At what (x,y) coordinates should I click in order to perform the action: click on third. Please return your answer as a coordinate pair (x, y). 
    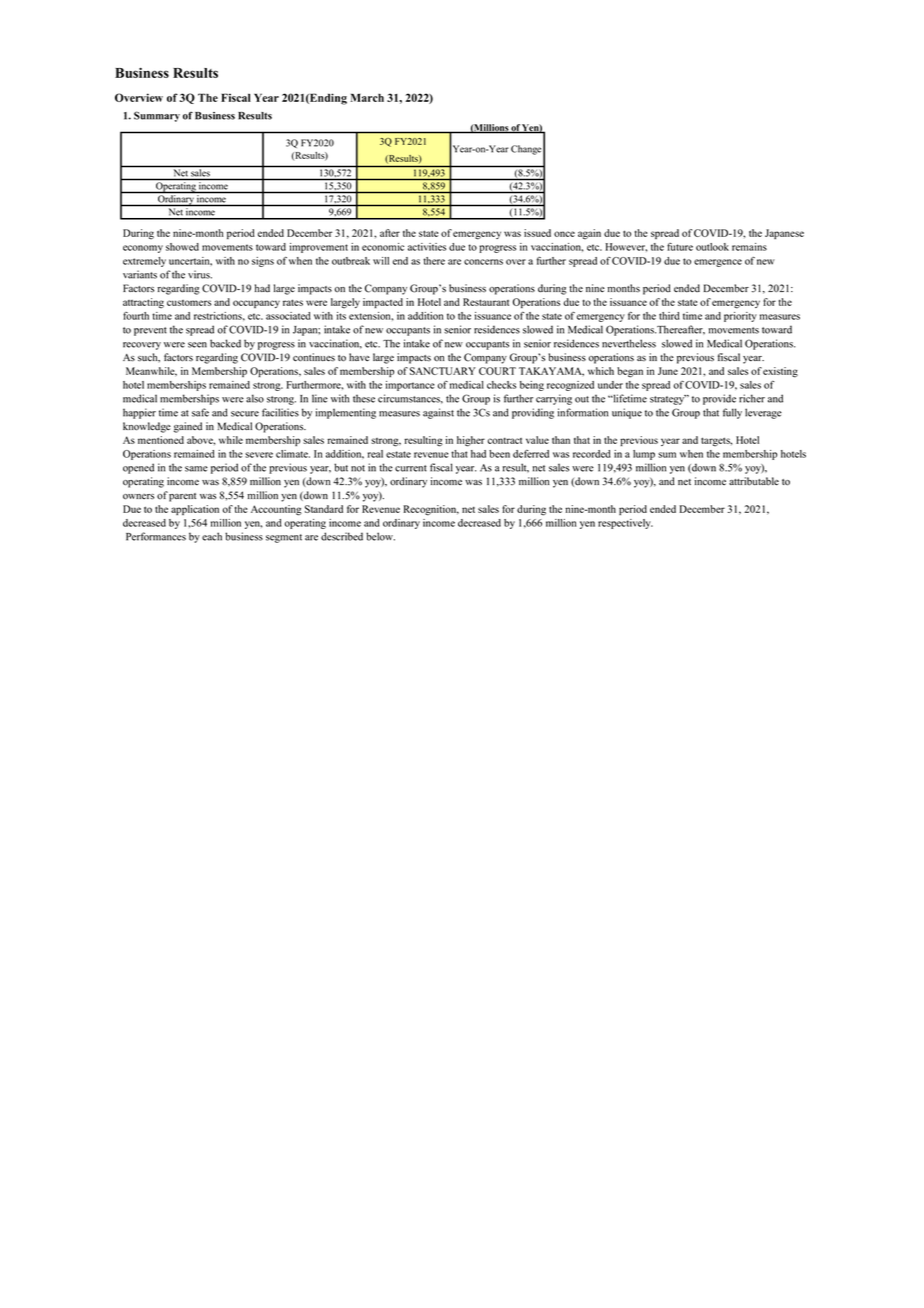
    Looking at the image, I should click on (669, 316).
